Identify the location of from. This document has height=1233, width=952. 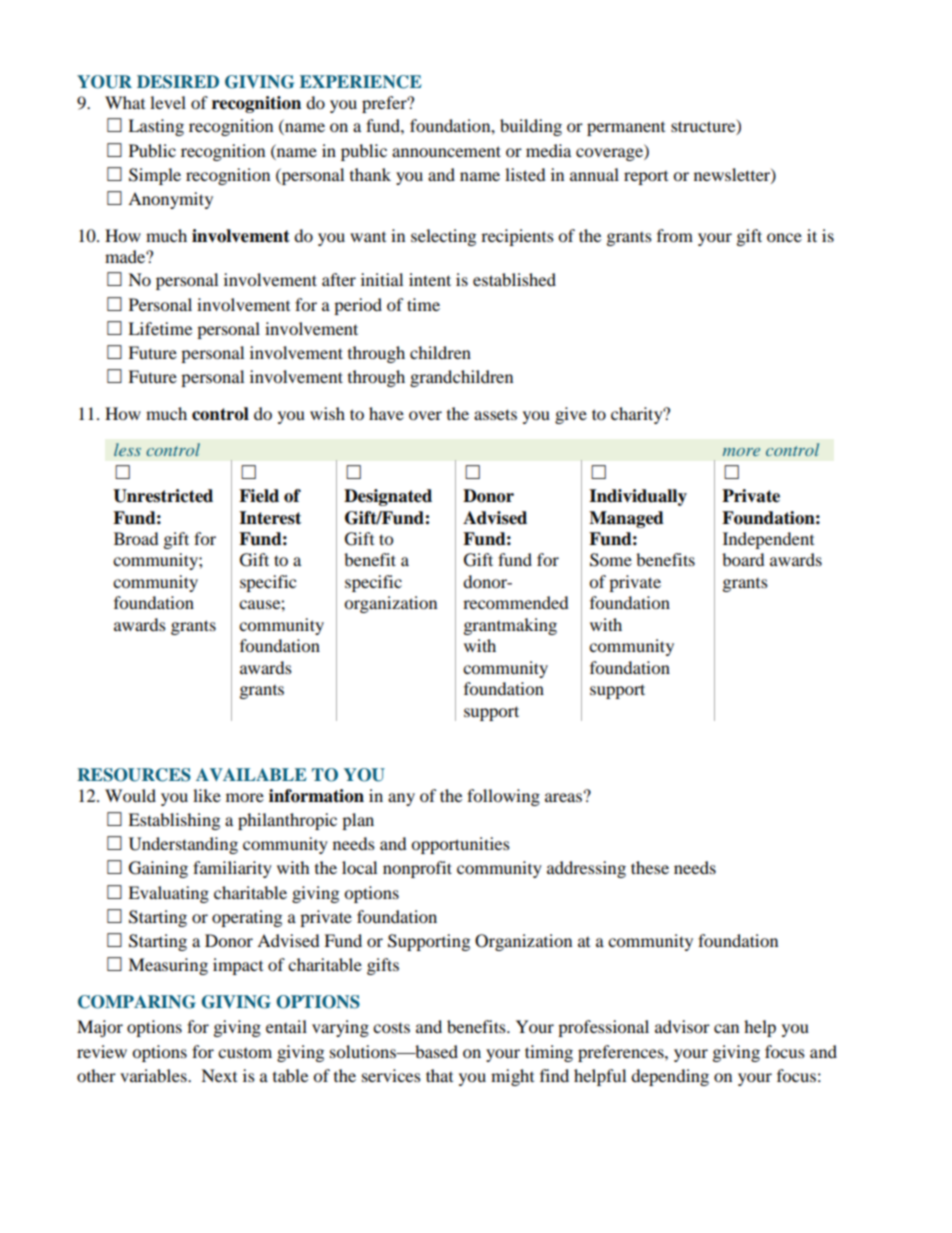
(675, 235).
